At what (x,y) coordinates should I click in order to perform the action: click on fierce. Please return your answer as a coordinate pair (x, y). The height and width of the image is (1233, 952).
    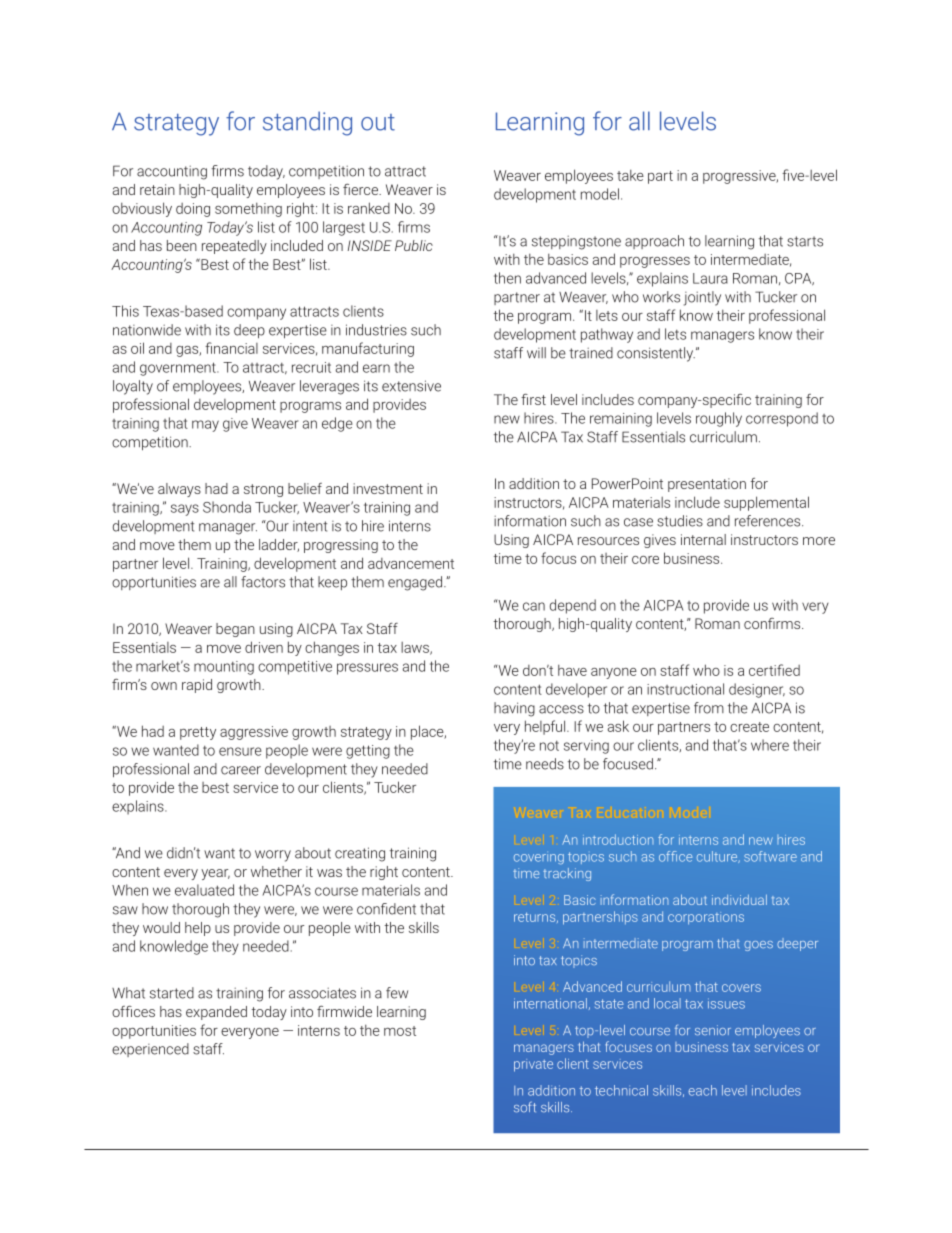
    Looking at the image, I should click on (361, 189).
